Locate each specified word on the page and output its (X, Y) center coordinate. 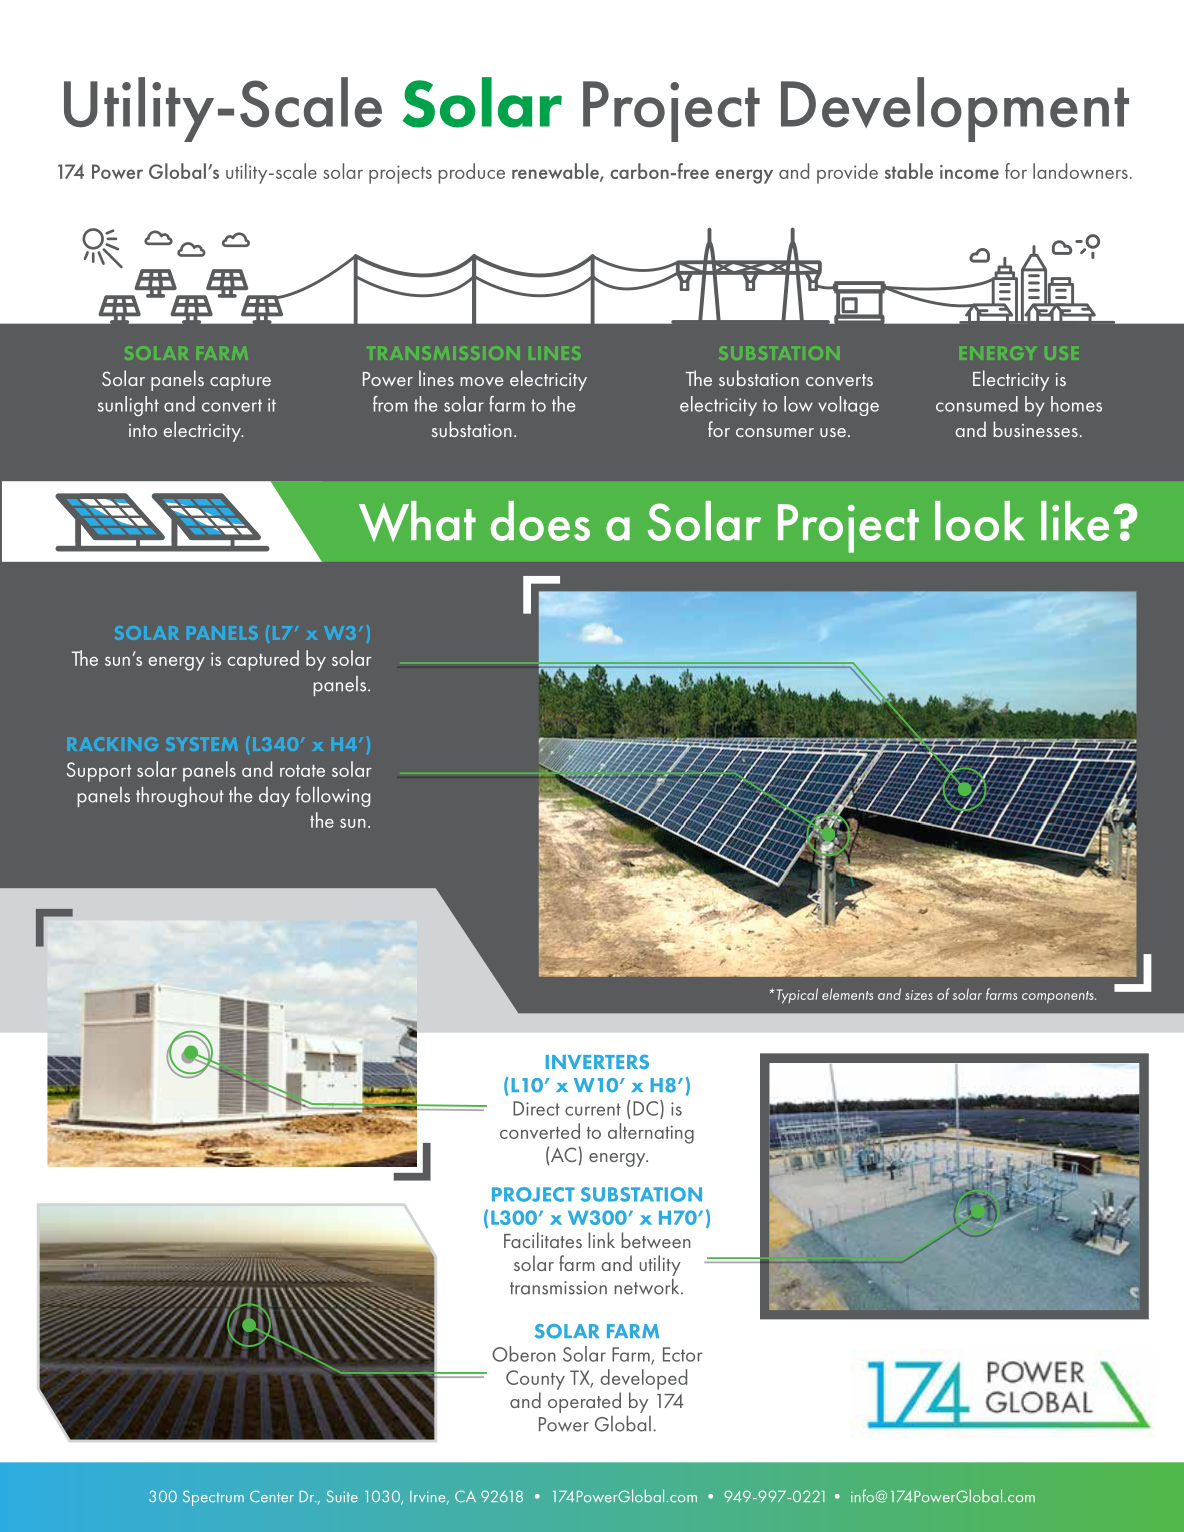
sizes (919, 995)
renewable (556, 172)
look (980, 521)
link (601, 1240)
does (540, 521)
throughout (180, 797)
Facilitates (543, 1240)
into (143, 430)
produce (471, 173)
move (481, 381)
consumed (977, 404)
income (969, 172)
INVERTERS (597, 1061)
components (1059, 997)
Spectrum (213, 1498)
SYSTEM (202, 744)
